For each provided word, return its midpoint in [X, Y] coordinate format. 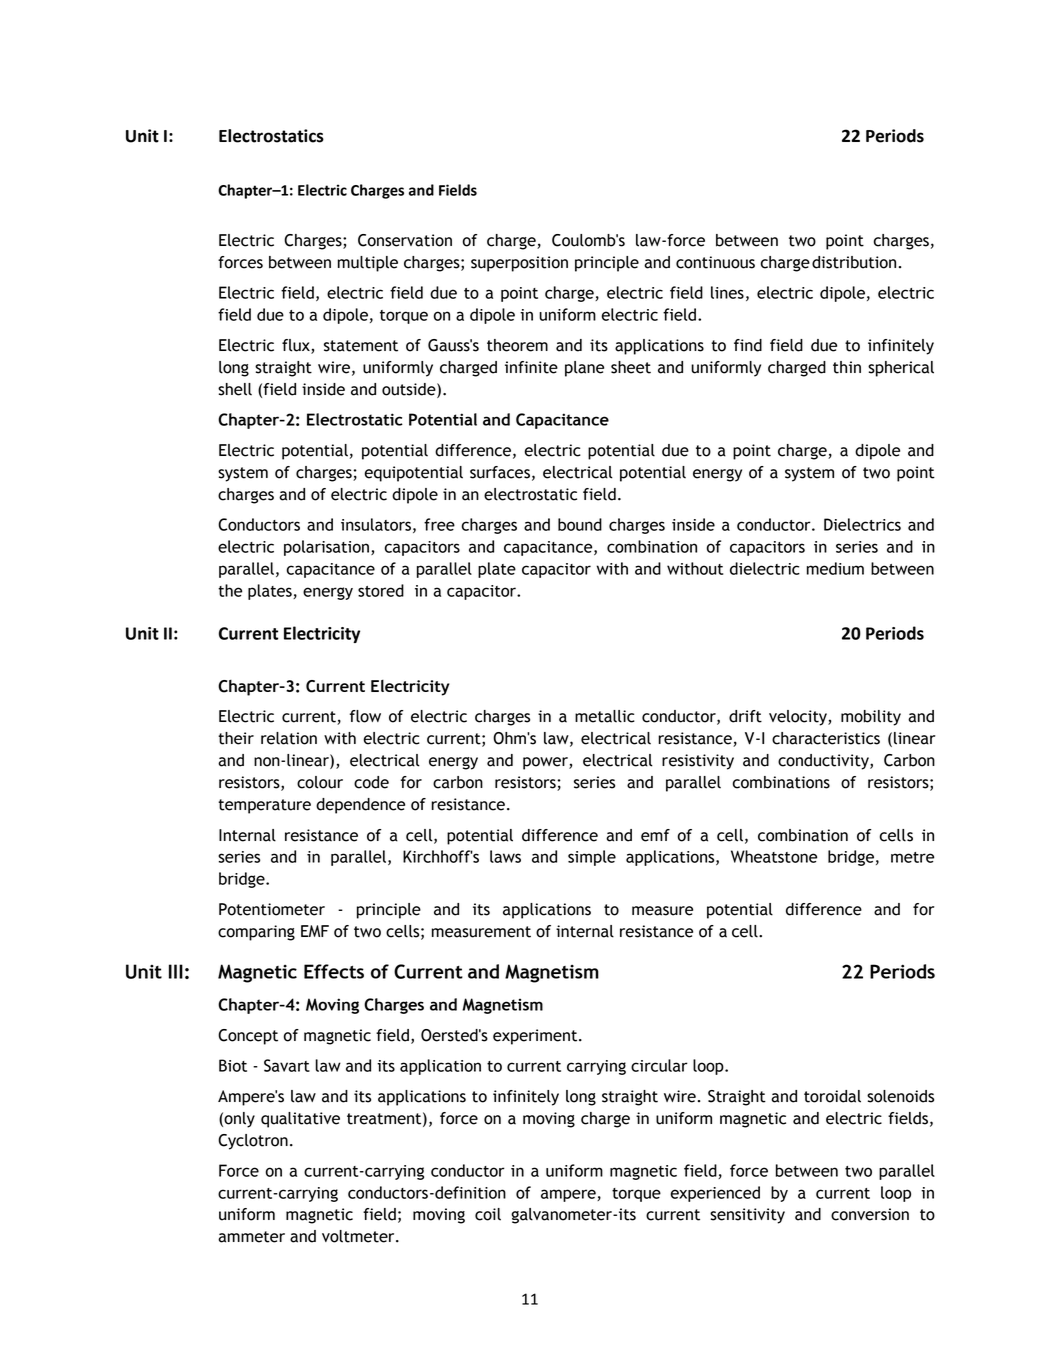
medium [835, 568]
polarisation [326, 548]
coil [488, 1214]
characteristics [826, 738]
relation [289, 738]
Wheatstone [774, 856]
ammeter [251, 1237]
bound [580, 524]
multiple [368, 264]
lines [727, 292]
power [546, 763]
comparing [256, 933]
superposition [519, 264]
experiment [536, 1037]
